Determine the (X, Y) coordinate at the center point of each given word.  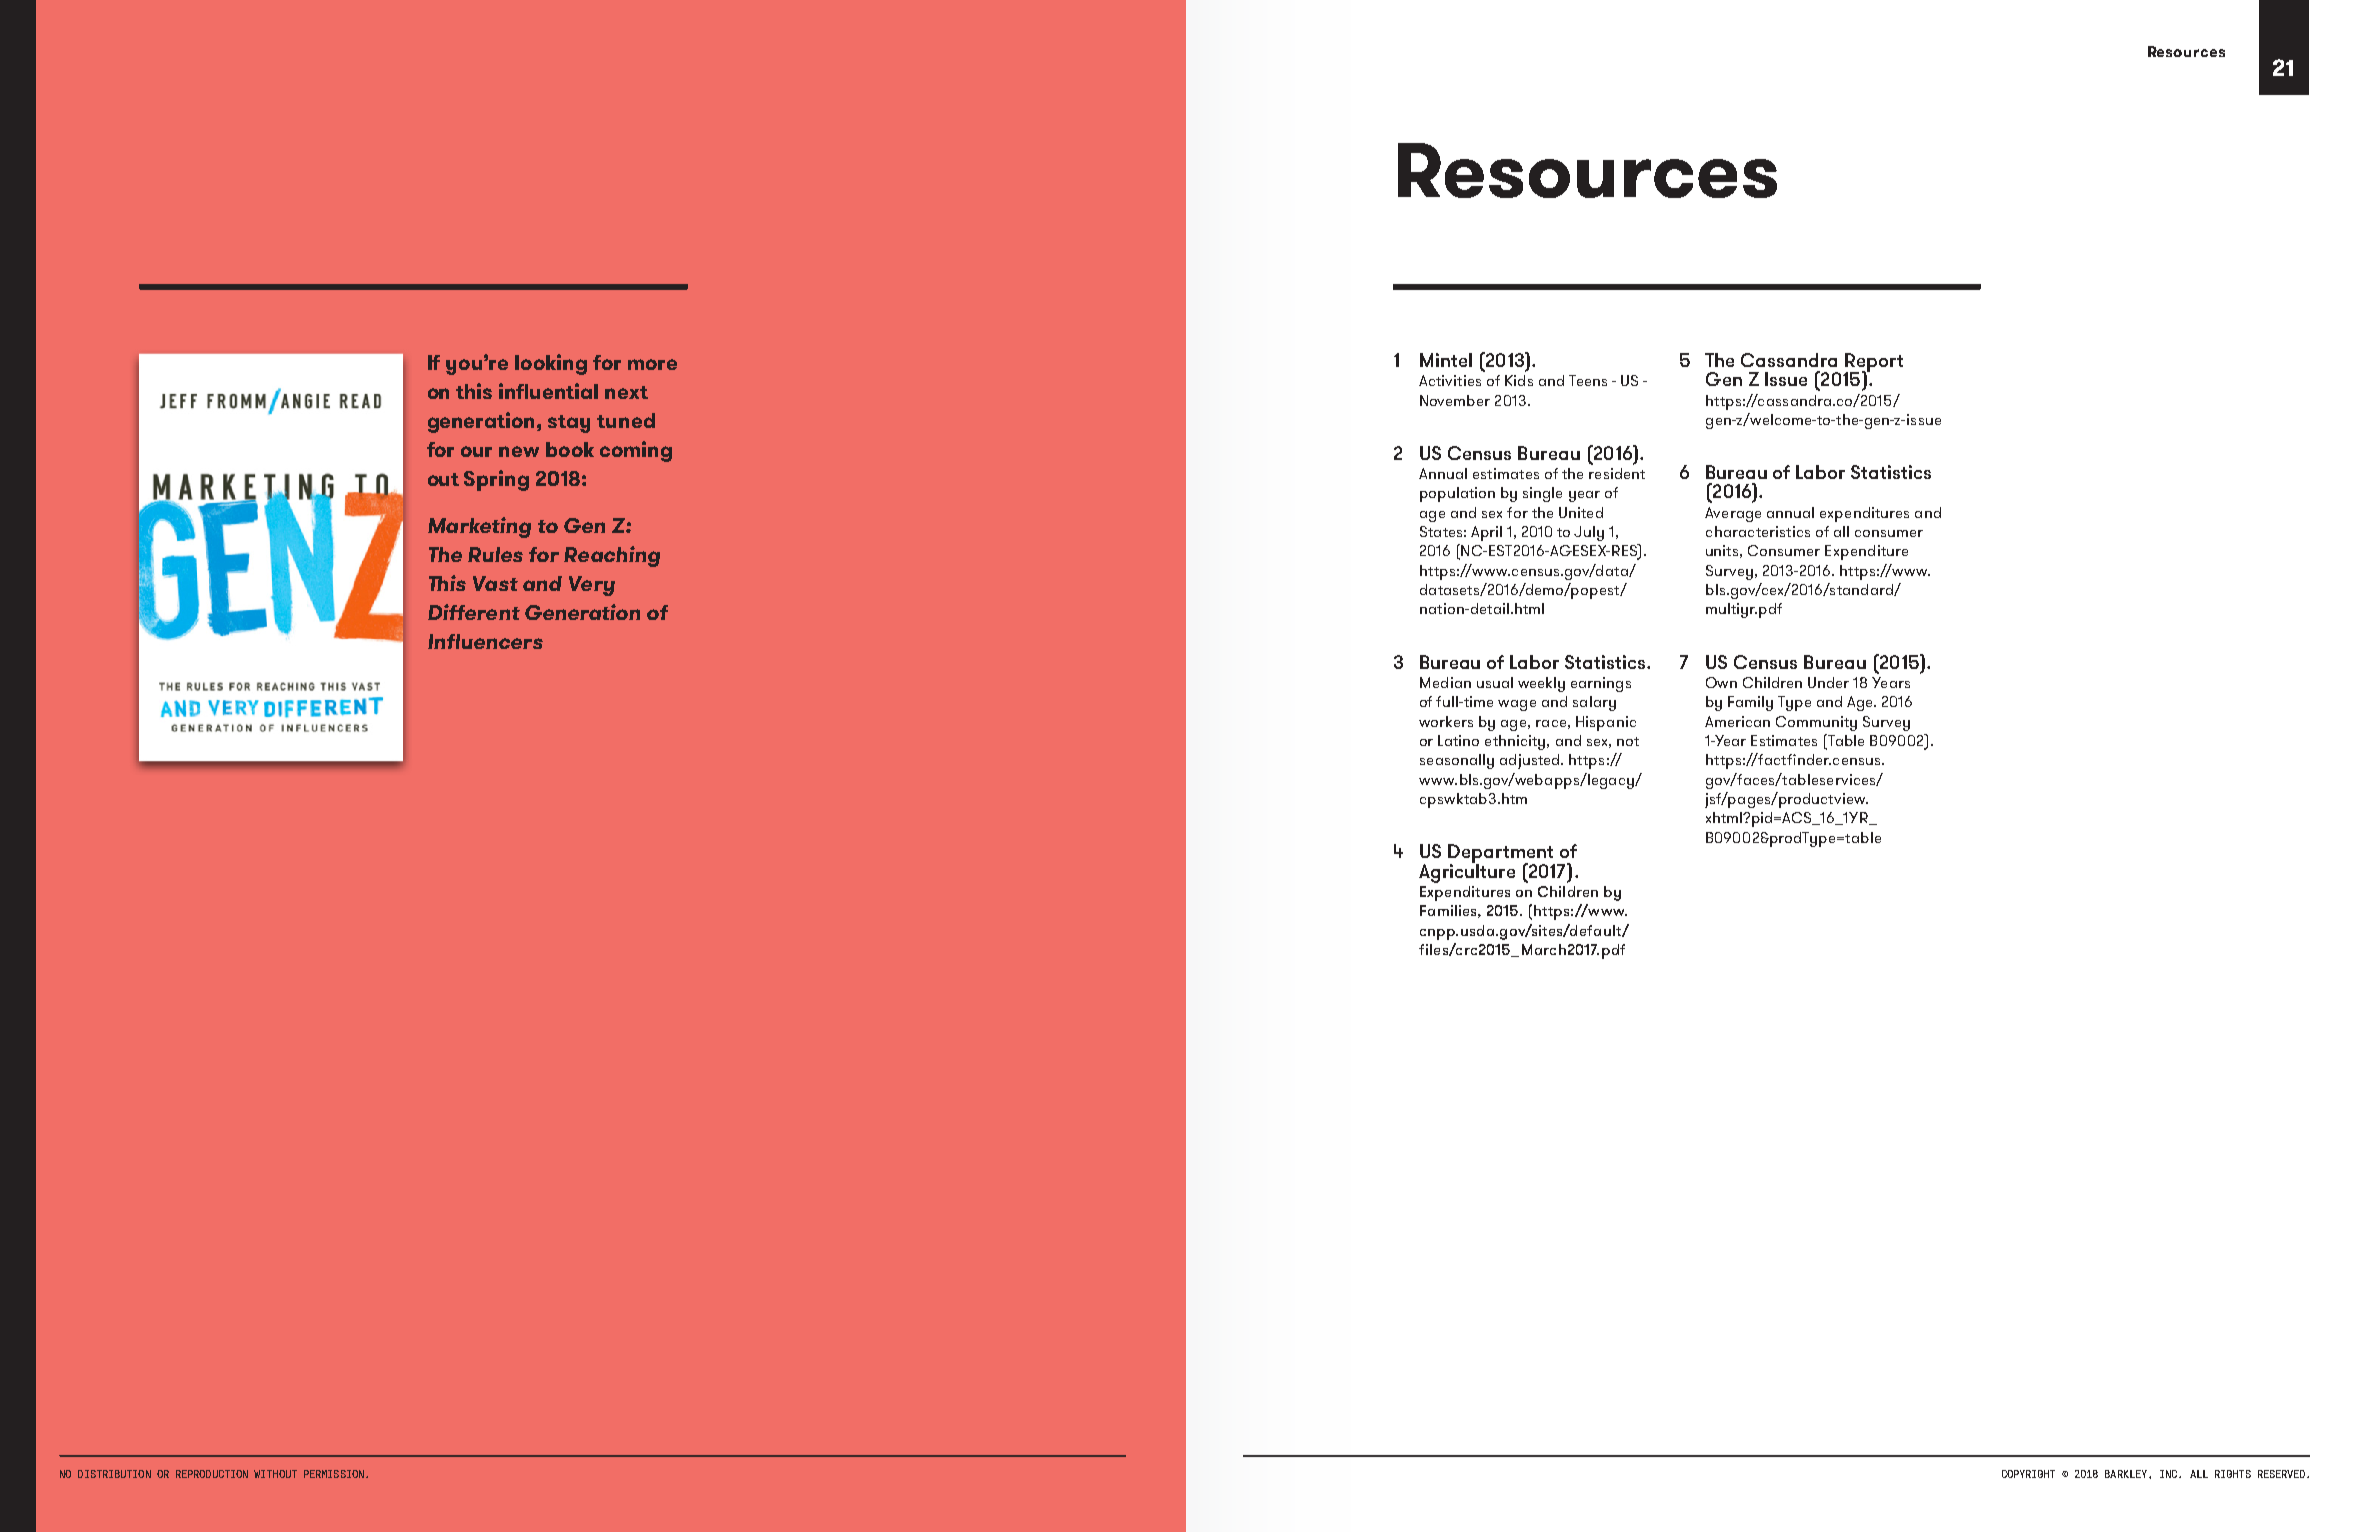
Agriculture (1467, 872)
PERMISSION (334, 1474)
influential (548, 391)
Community (1816, 723)
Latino (1458, 740)
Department (1501, 854)
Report (1874, 363)
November (1455, 400)
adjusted (1531, 761)
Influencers (485, 641)
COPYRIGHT (2028, 1474)
